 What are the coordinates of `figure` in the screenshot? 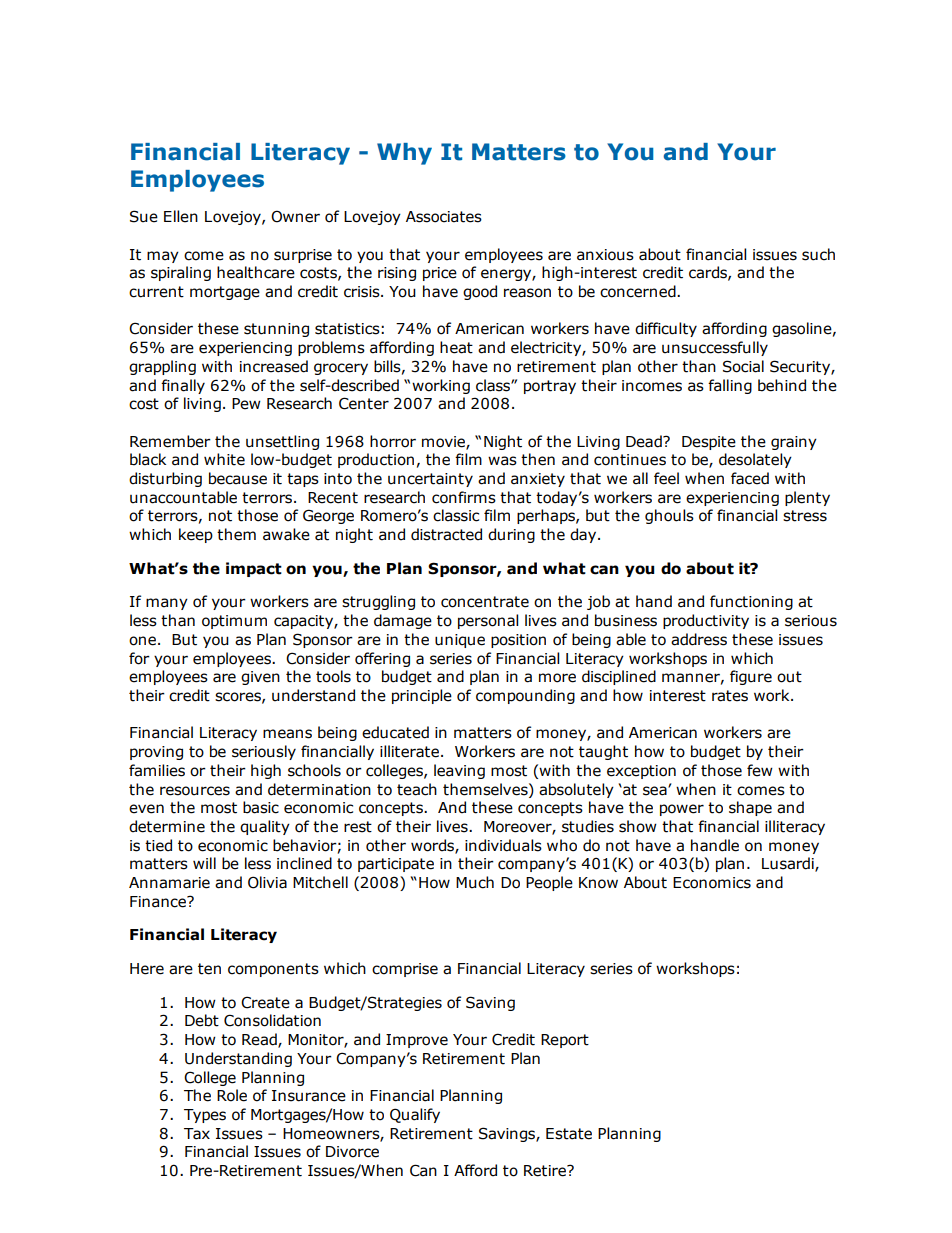 It's located at (751, 677).
